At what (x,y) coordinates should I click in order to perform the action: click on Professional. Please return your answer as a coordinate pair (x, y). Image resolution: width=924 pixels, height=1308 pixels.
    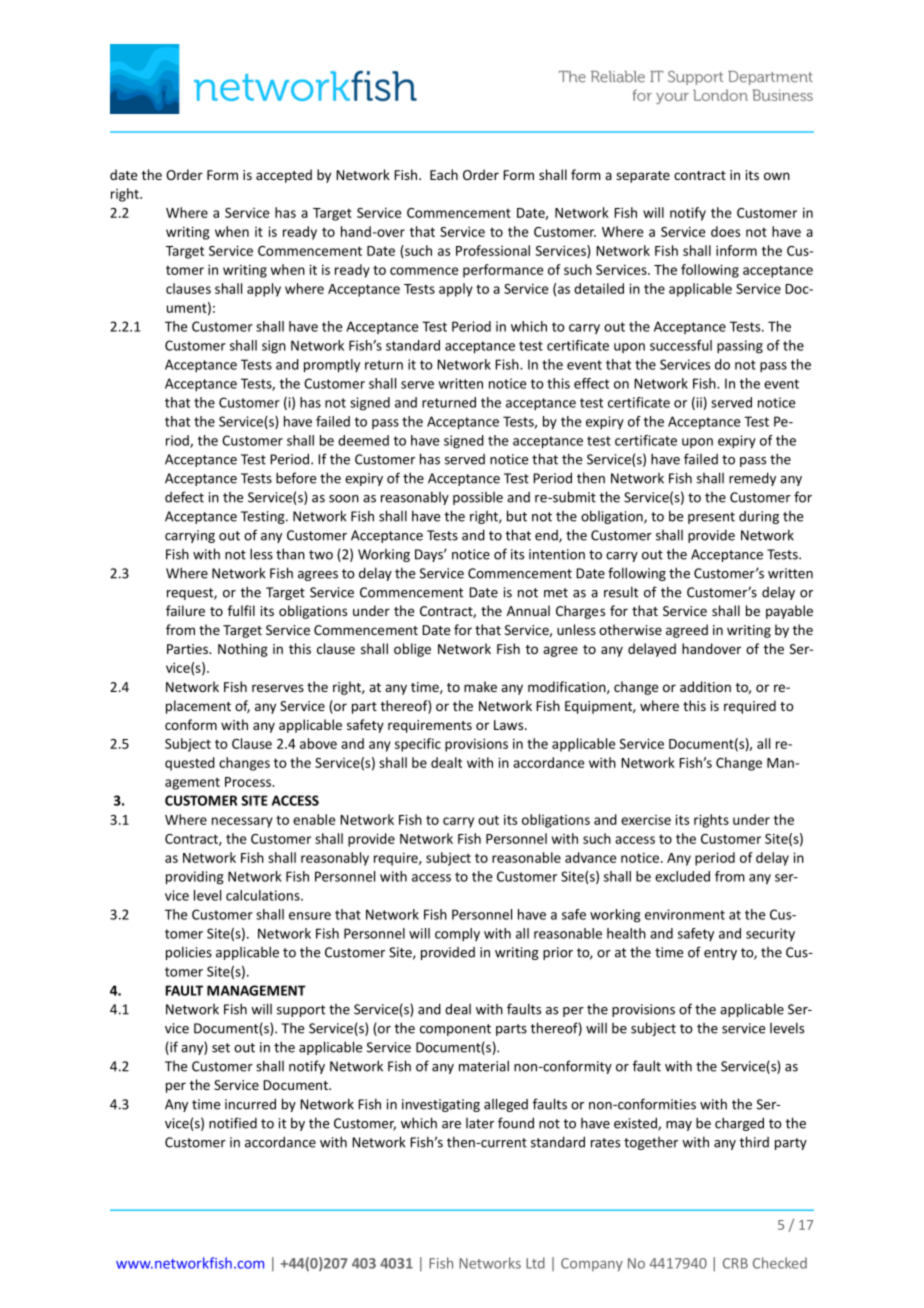
    Looking at the image, I should click on (493, 250).
